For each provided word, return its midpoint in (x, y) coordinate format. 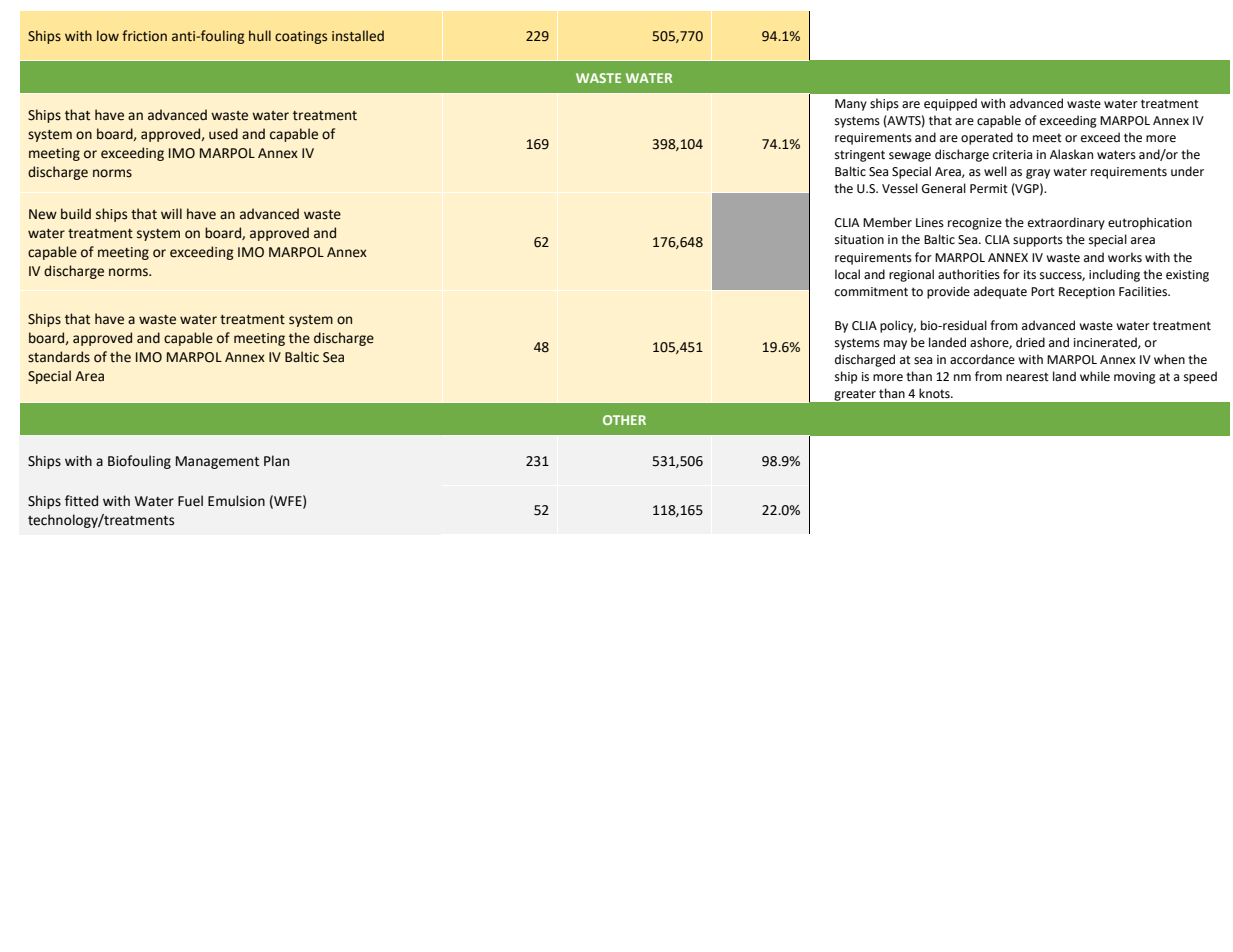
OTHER (624, 420)
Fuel (190, 501)
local (847, 274)
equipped (950, 104)
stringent (860, 156)
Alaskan (1071, 154)
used (223, 134)
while (1095, 376)
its (1030, 275)
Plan (276, 461)
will (171, 213)
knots (935, 393)
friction (144, 36)
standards (59, 357)
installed (358, 36)
